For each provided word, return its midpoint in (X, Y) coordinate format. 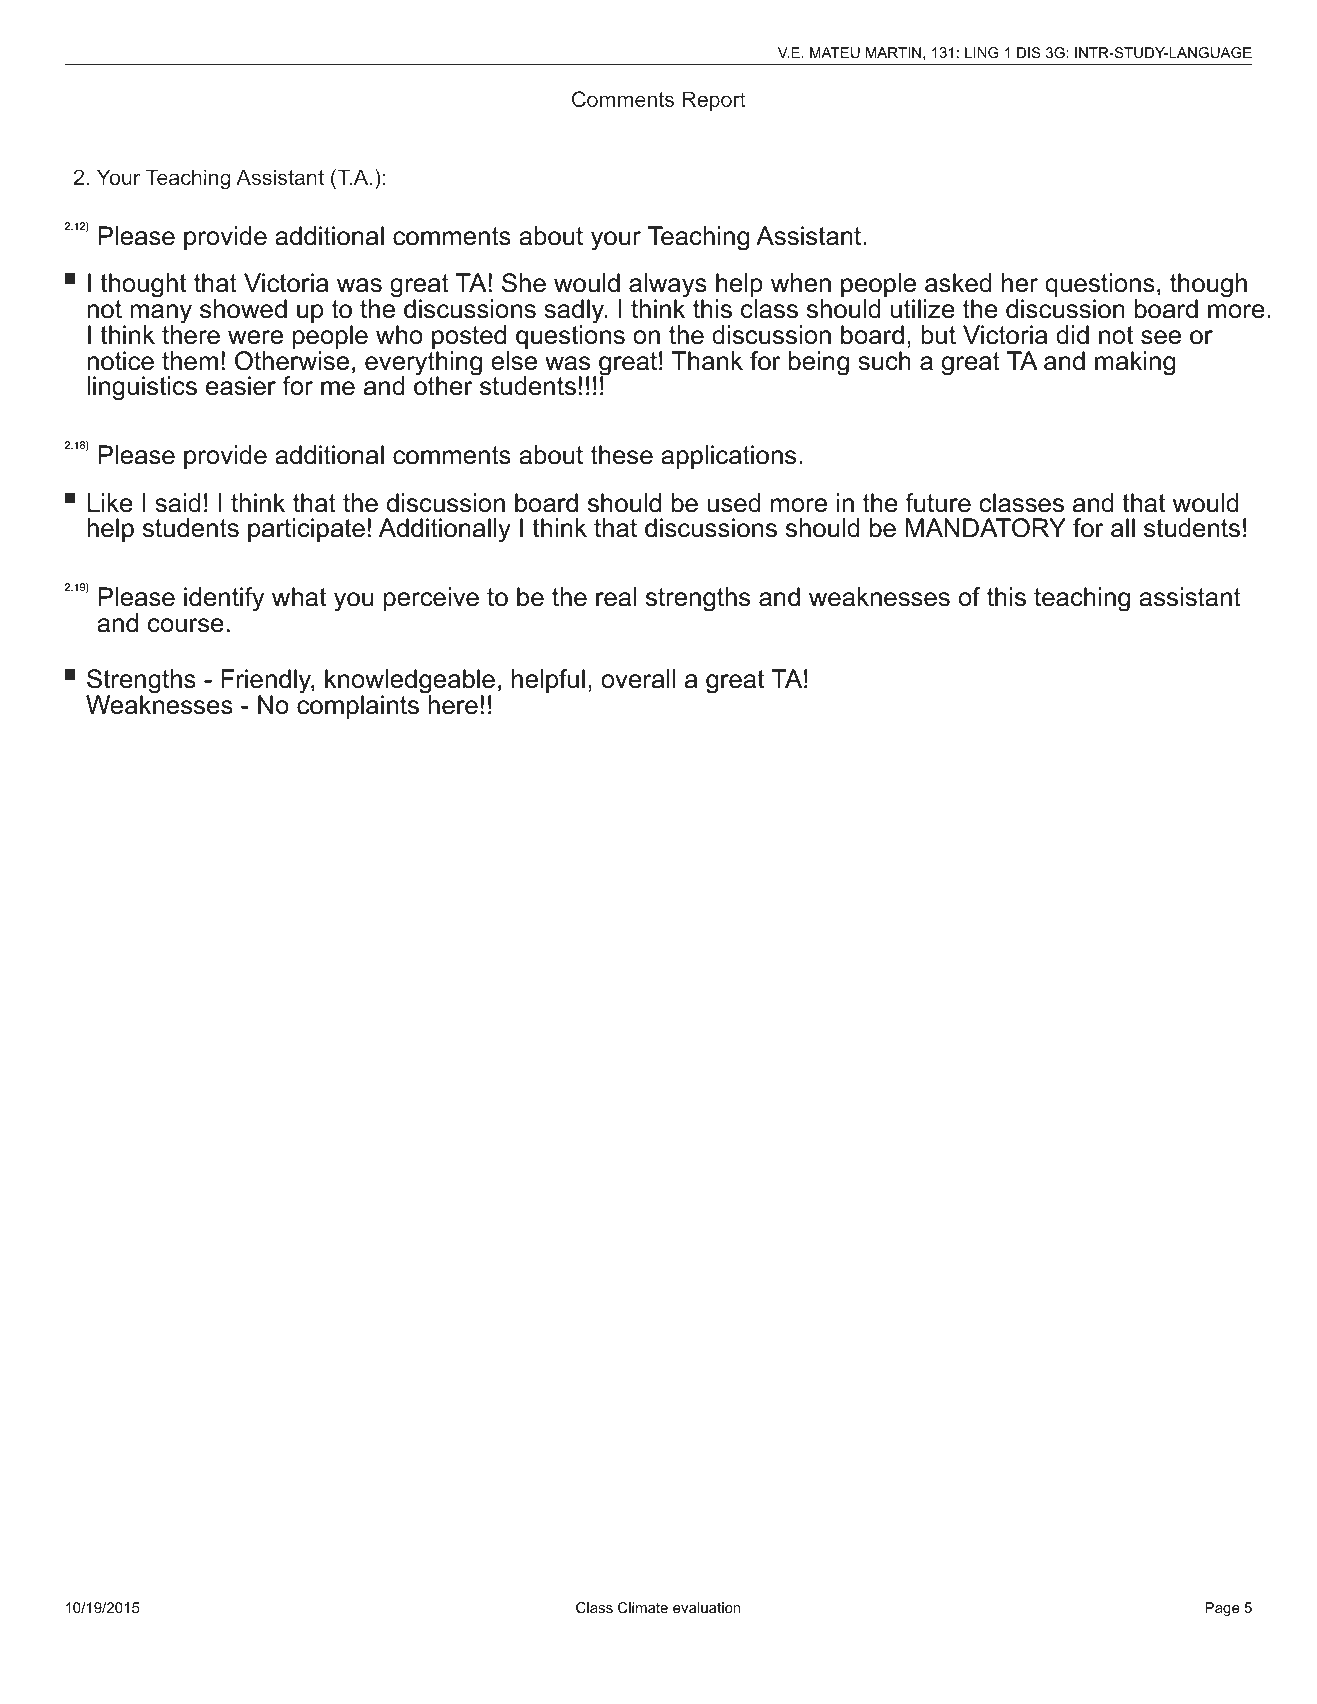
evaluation (706, 1607)
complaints (358, 706)
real (616, 597)
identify (224, 599)
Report (714, 103)
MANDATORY (986, 528)
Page (1222, 1609)
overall (638, 679)
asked (958, 283)
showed (243, 309)
